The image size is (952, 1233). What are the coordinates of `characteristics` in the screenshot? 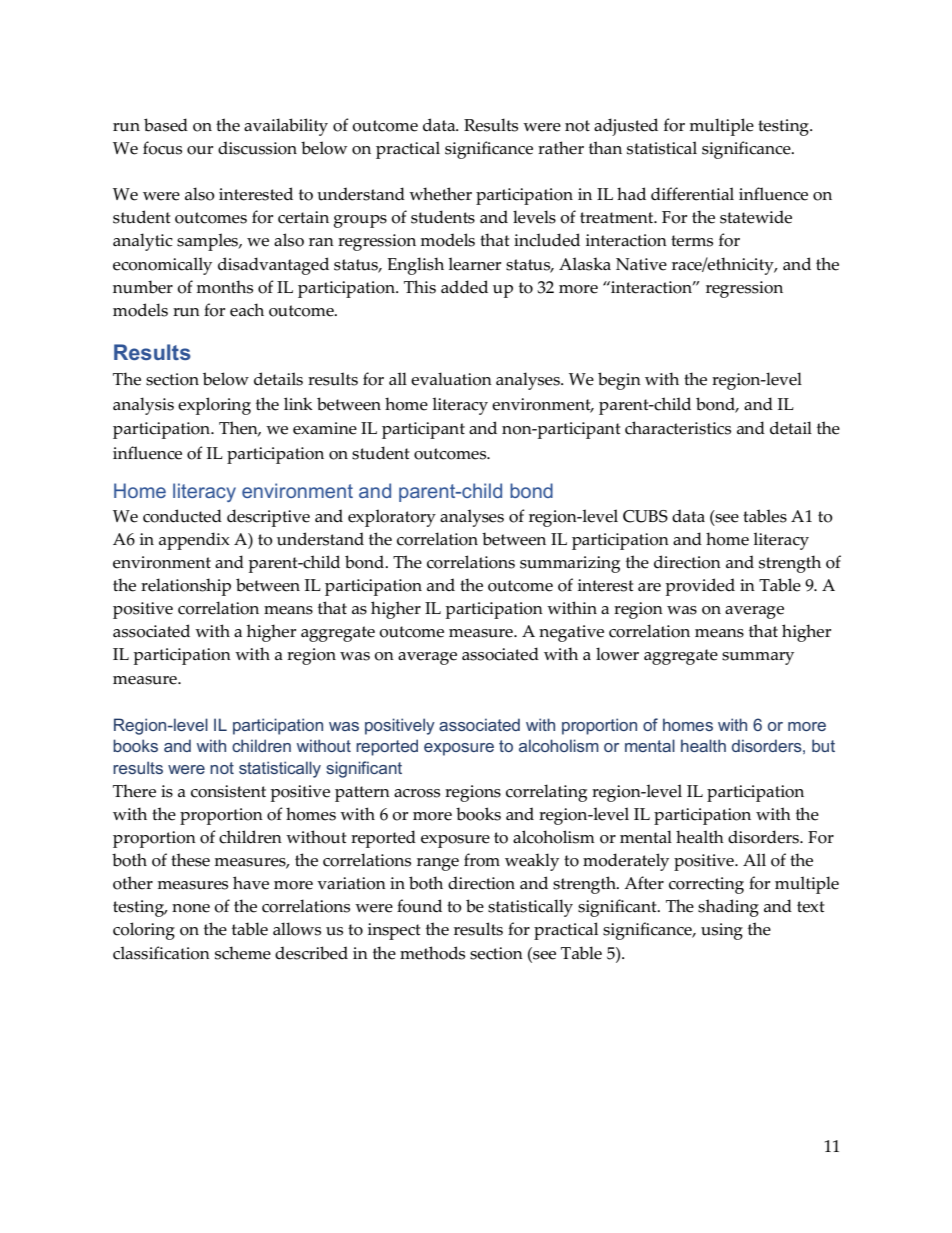 It's located at (678, 428).
